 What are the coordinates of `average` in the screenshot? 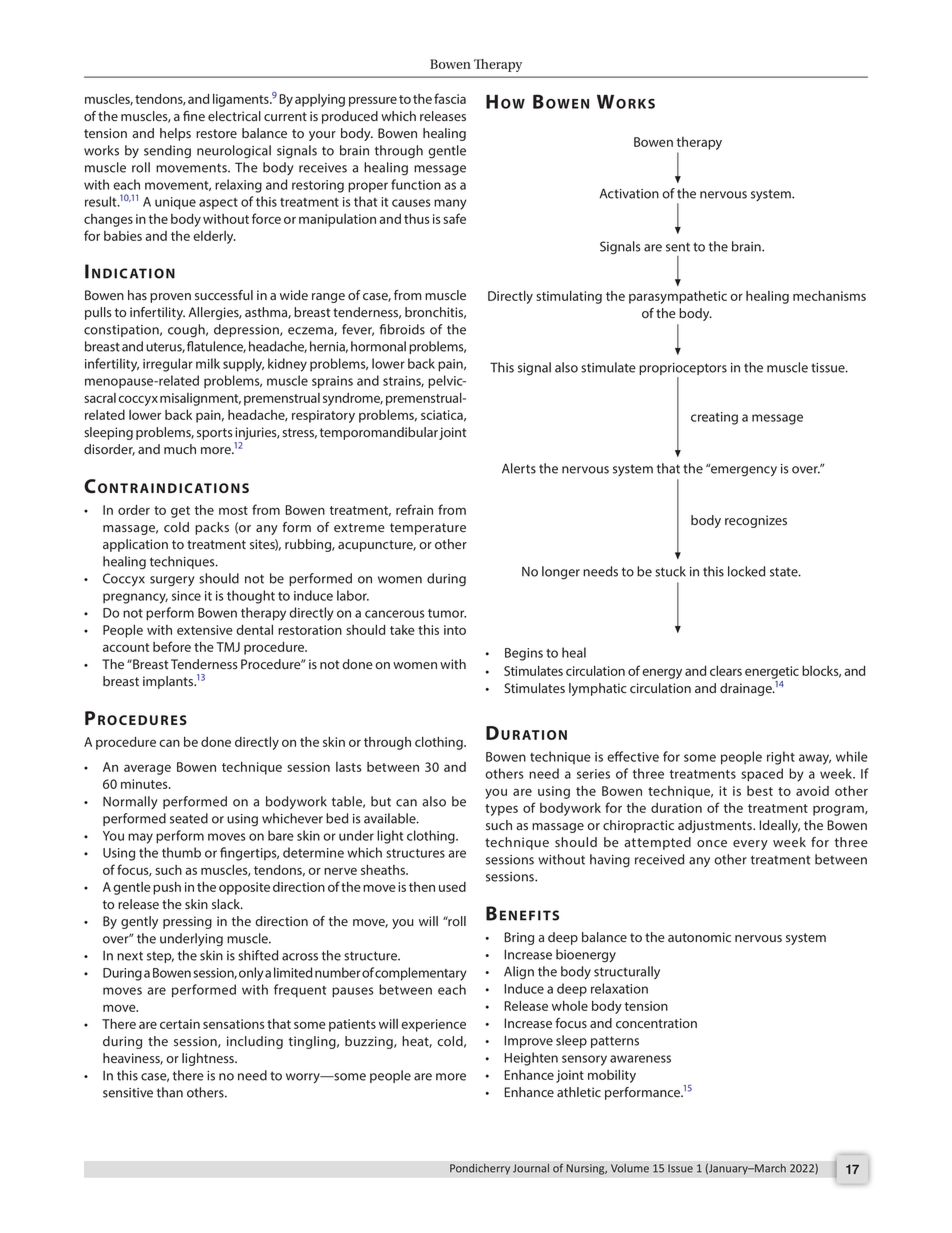 It's located at (147, 769).
